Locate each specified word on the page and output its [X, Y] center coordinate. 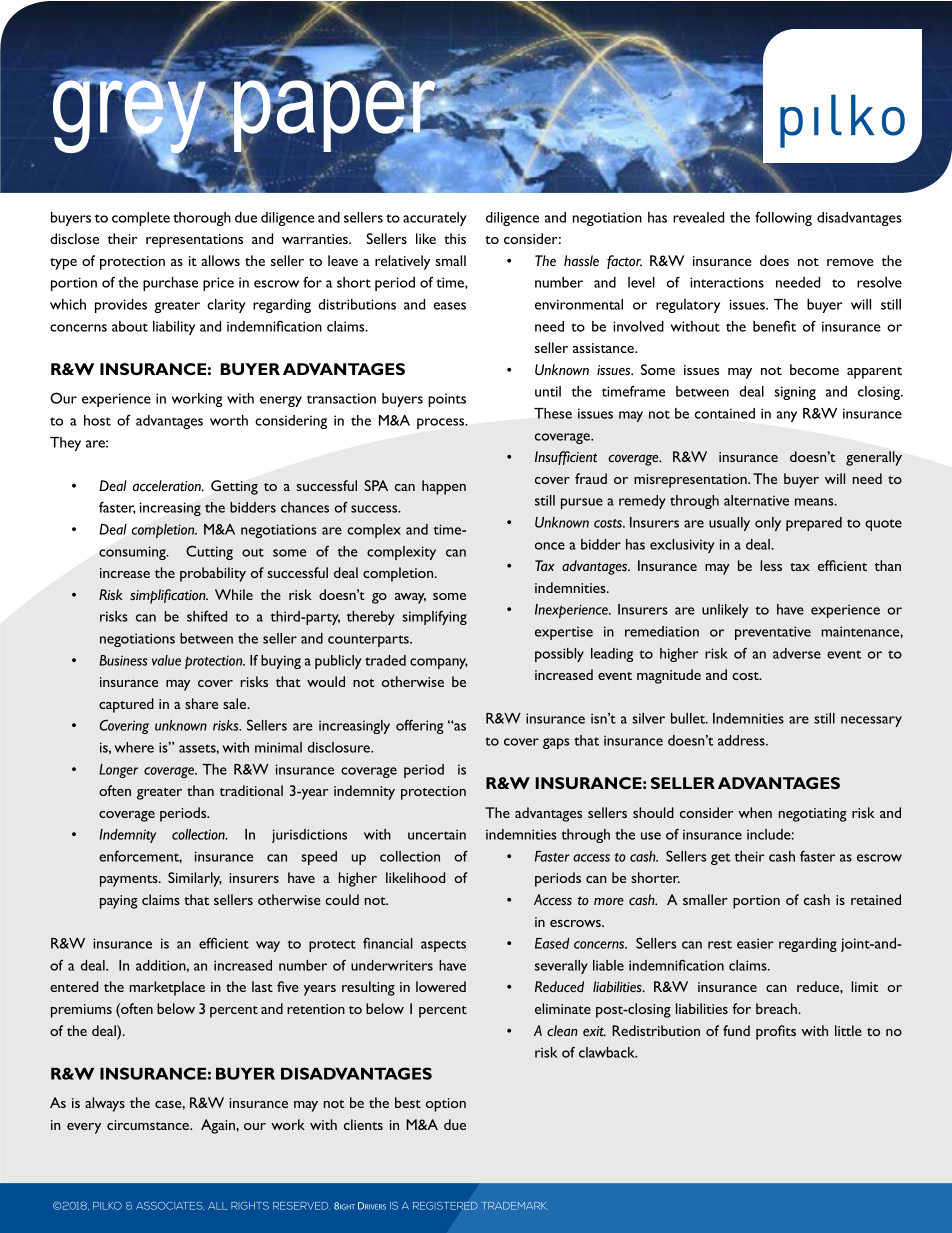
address [742, 740]
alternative [756, 500]
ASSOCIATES [170, 1206]
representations [194, 241]
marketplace [167, 988]
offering [419, 727]
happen [444, 487]
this [455, 238]
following [783, 218]
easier [755, 943]
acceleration [168, 486]
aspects [443, 946]
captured [126, 705]
